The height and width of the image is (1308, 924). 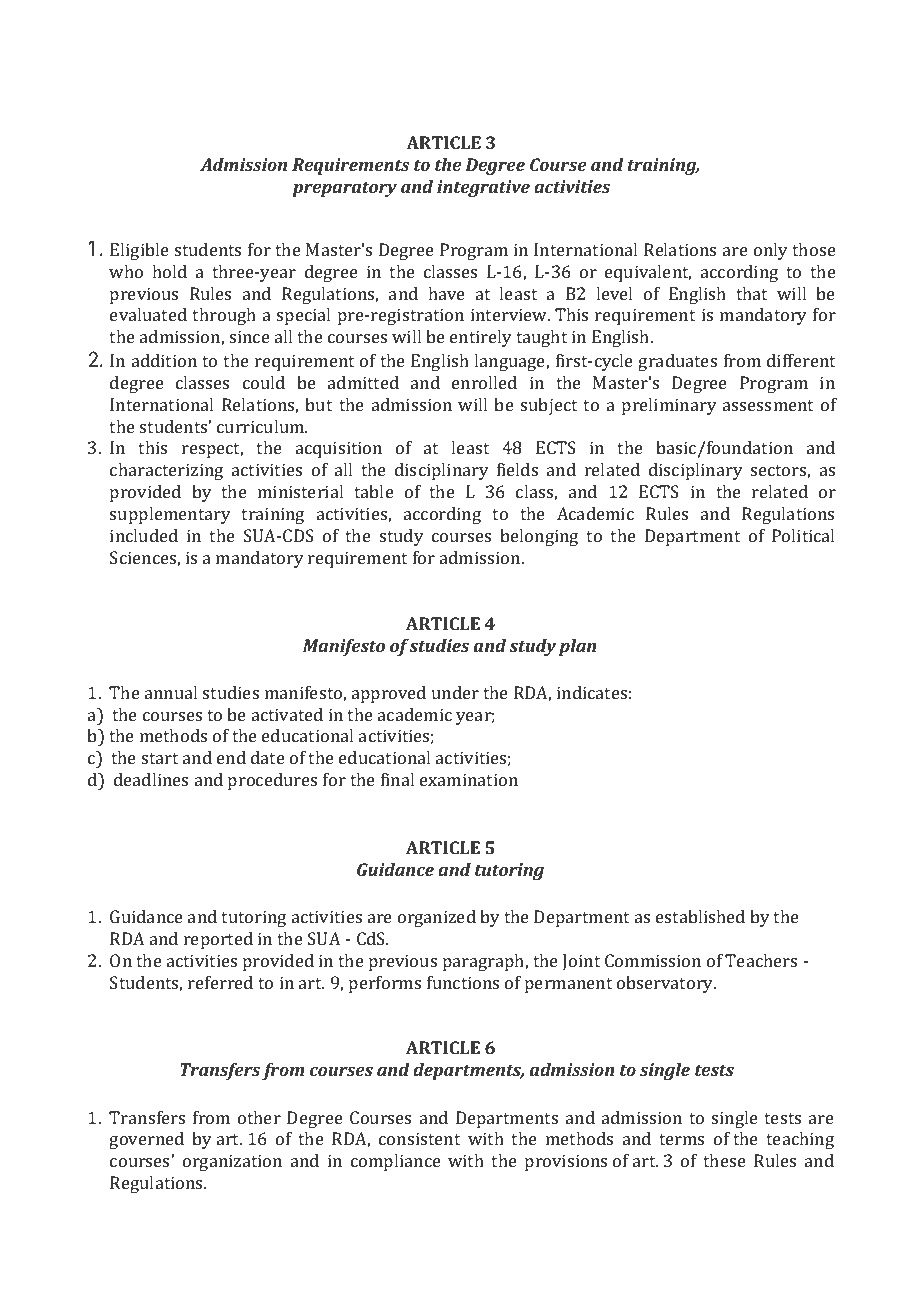 What do you see at coordinates (232, 1162) in the image?
I see `organization` at bounding box center [232, 1162].
